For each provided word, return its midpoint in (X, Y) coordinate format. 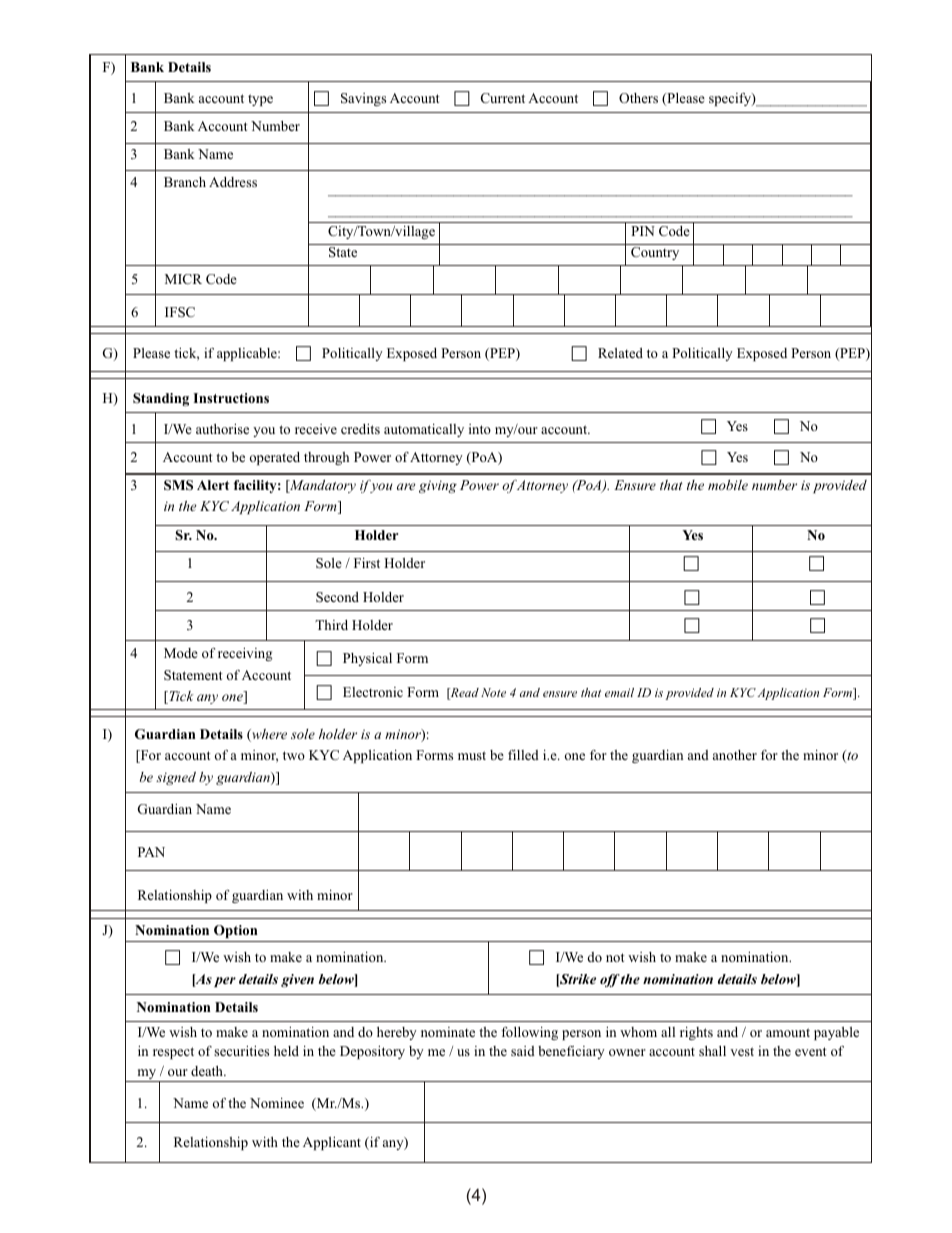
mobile (728, 485)
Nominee (277, 1103)
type (260, 100)
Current (503, 98)
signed (176, 778)
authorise (222, 429)
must (472, 755)
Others (638, 98)
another (735, 755)
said (523, 1051)
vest (742, 1051)
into (480, 429)
